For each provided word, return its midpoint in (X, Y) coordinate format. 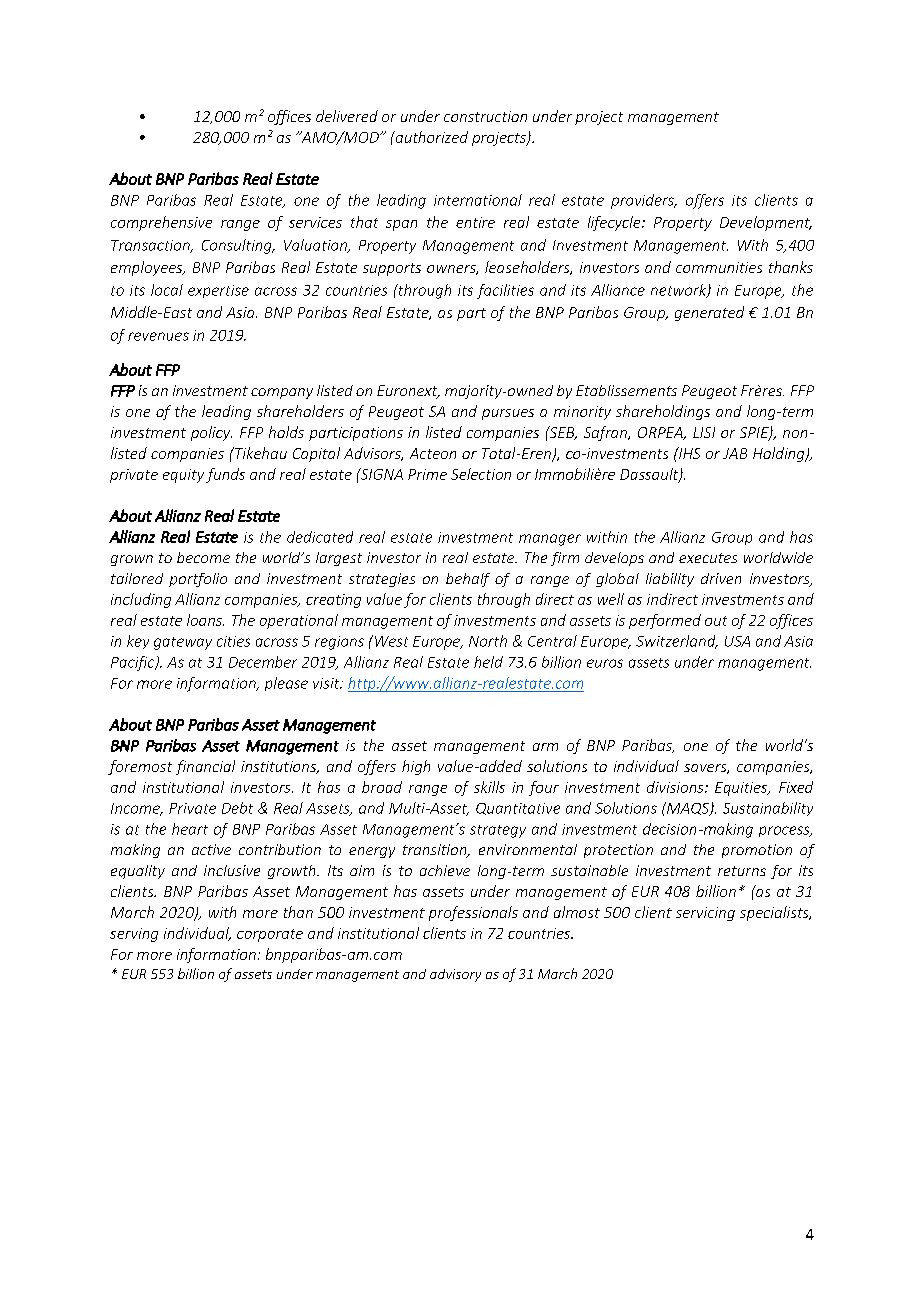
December (263, 662)
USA (737, 641)
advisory (455, 975)
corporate (270, 935)
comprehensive (161, 223)
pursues (508, 414)
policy (211, 433)
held (488, 662)
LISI (704, 432)
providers (643, 201)
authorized (430, 137)
